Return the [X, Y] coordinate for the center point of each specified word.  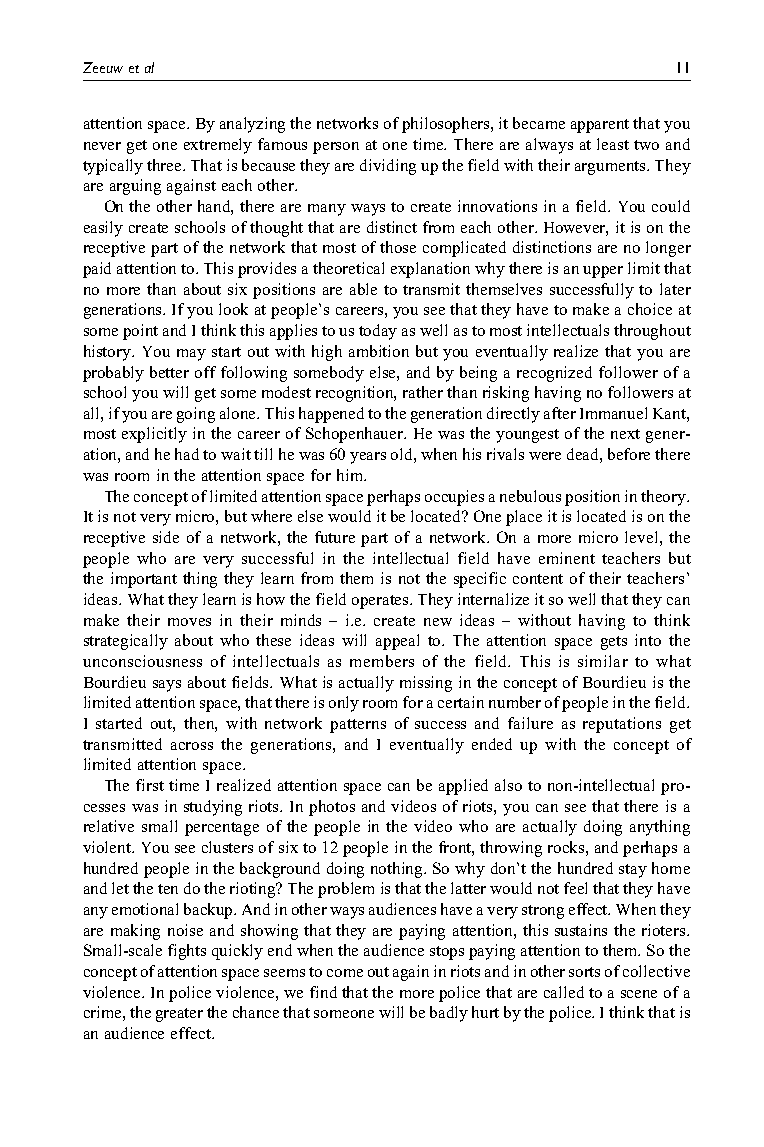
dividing [388, 167]
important [144, 580]
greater [179, 1015]
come [345, 973]
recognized [554, 374]
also [508, 785]
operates [382, 602]
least [613, 144]
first [150, 785]
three [165, 165]
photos [332, 808]
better [169, 372]
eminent [567, 558]
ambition [379, 351]
